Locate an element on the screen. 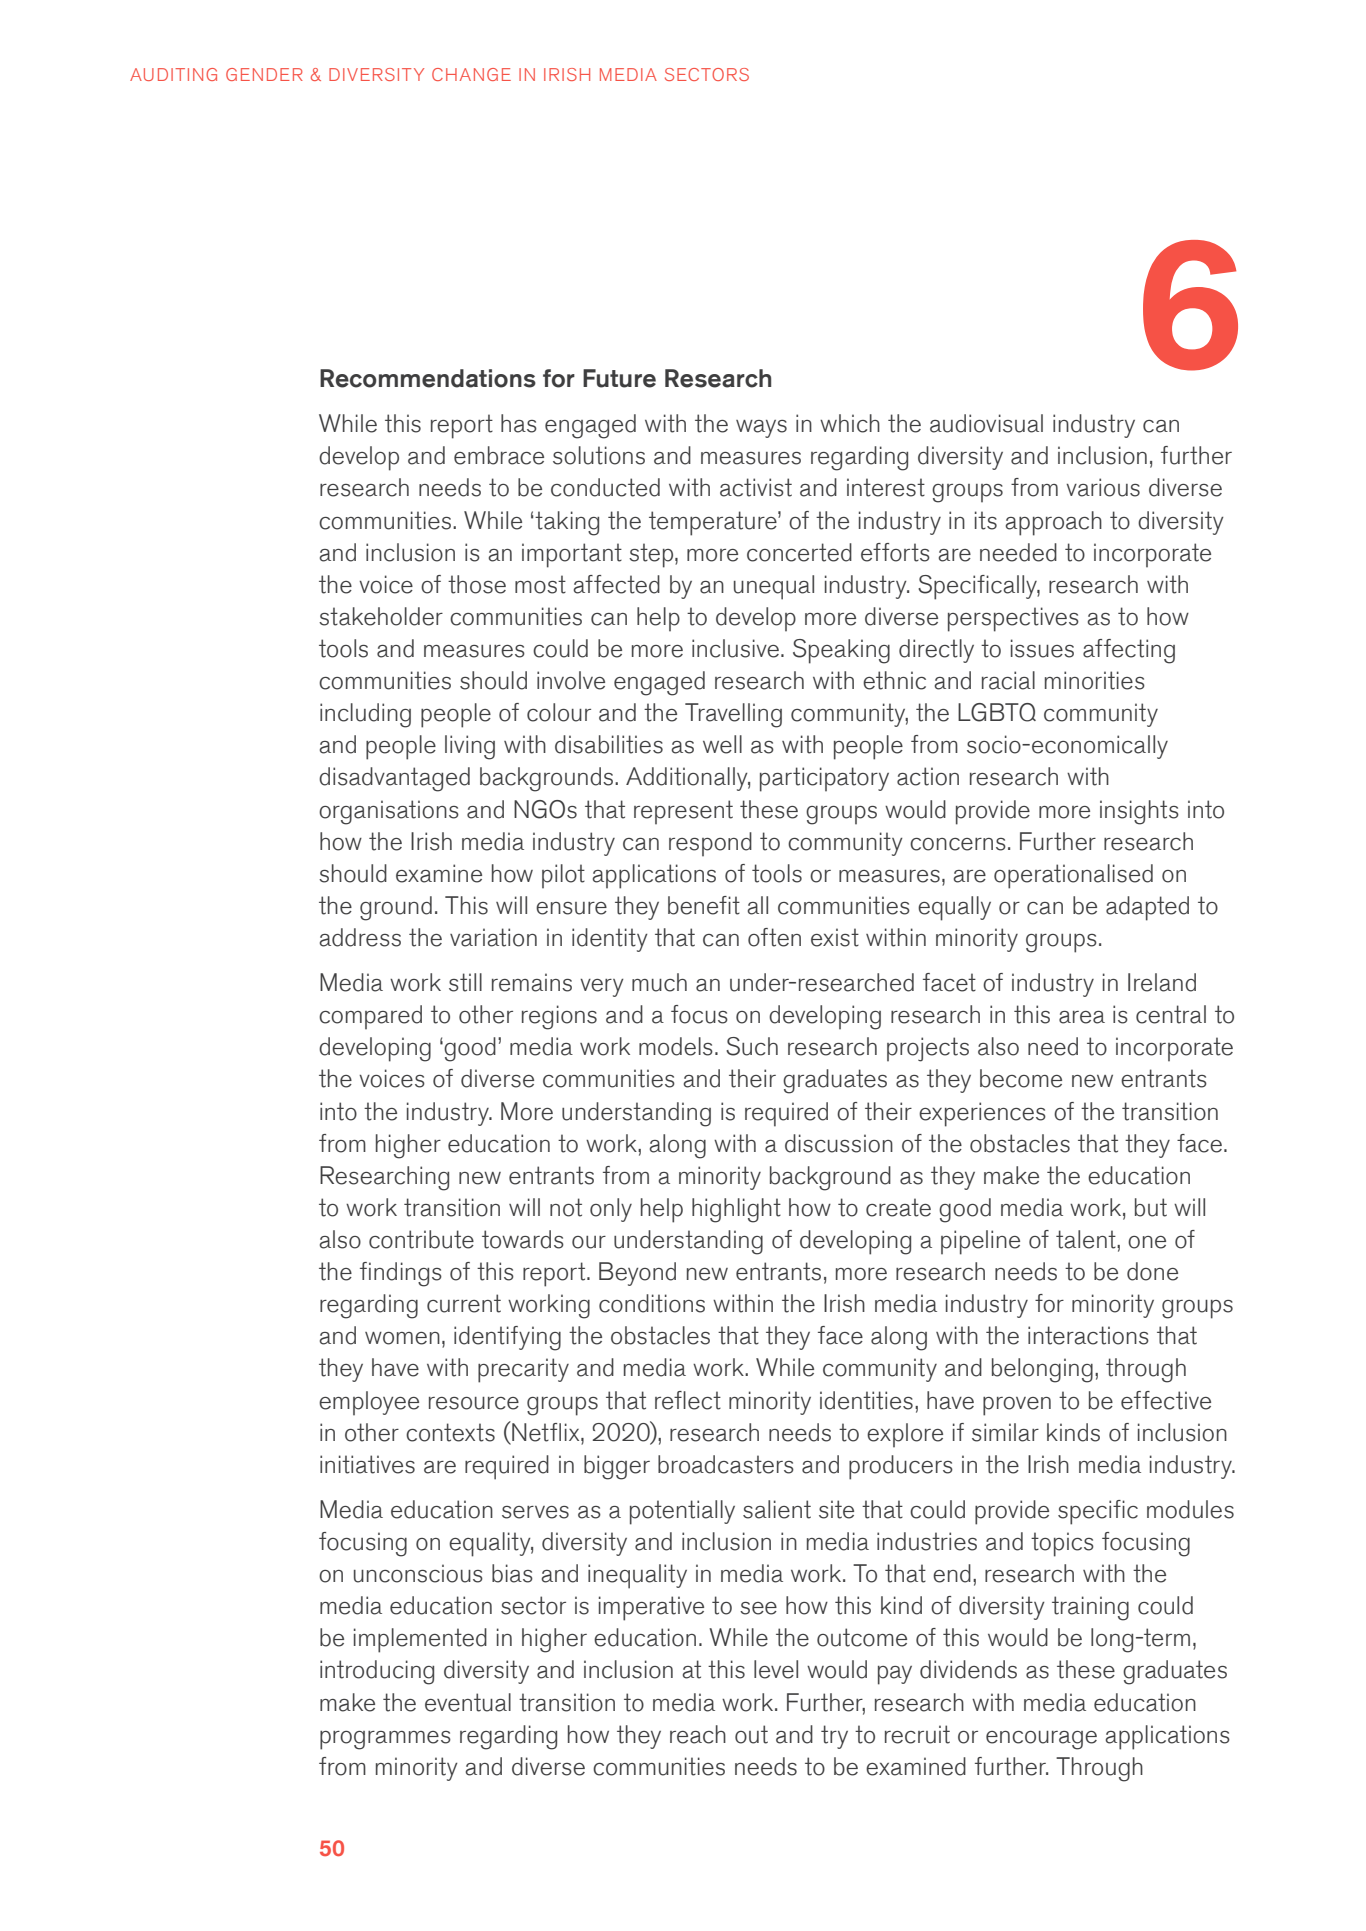  reach is located at coordinates (698, 1734).
